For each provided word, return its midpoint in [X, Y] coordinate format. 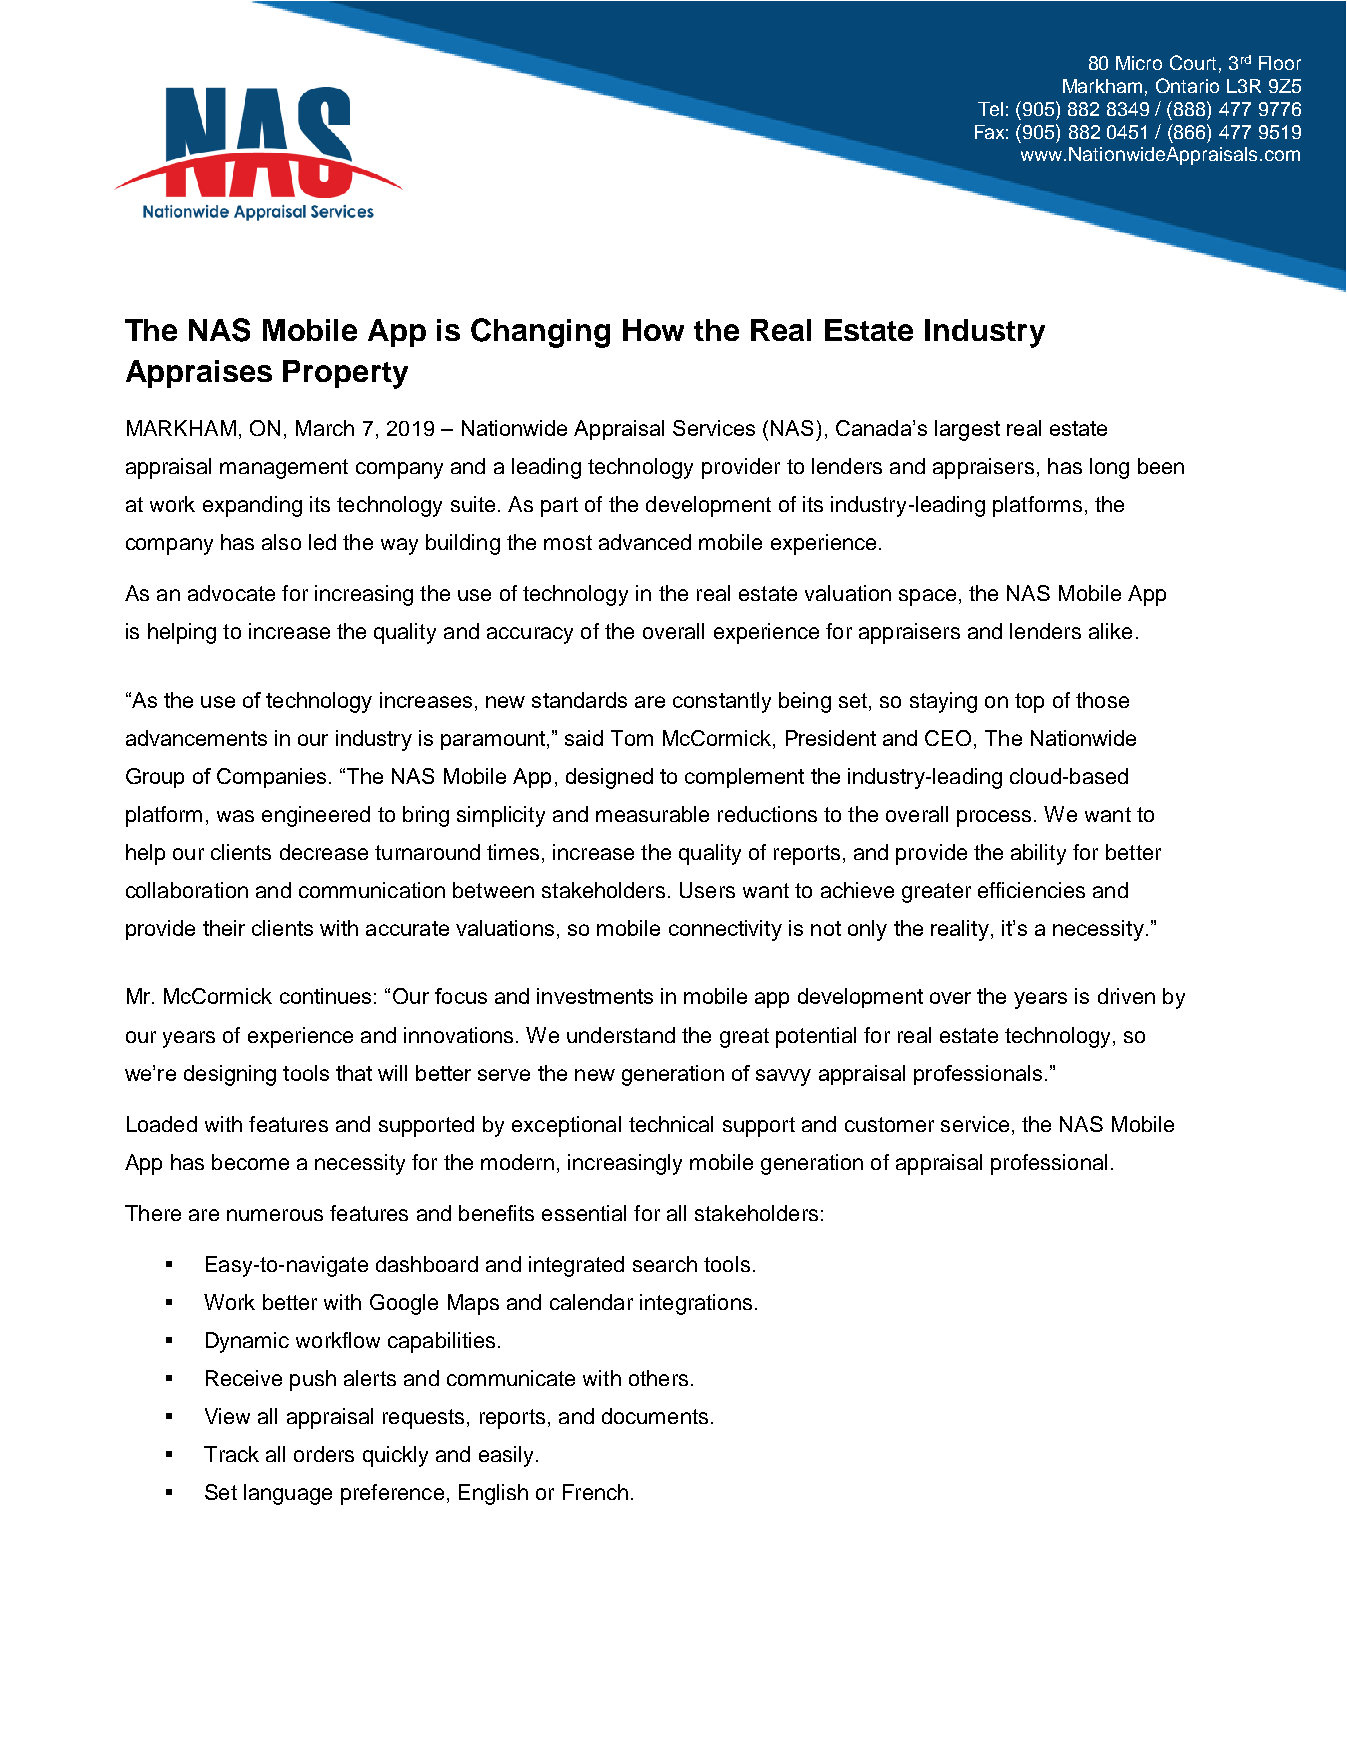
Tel [990, 109]
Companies [271, 778]
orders [324, 1454]
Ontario [1187, 85]
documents [655, 1416]
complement [744, 778]
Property [345, 374]
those [1102, 700]
